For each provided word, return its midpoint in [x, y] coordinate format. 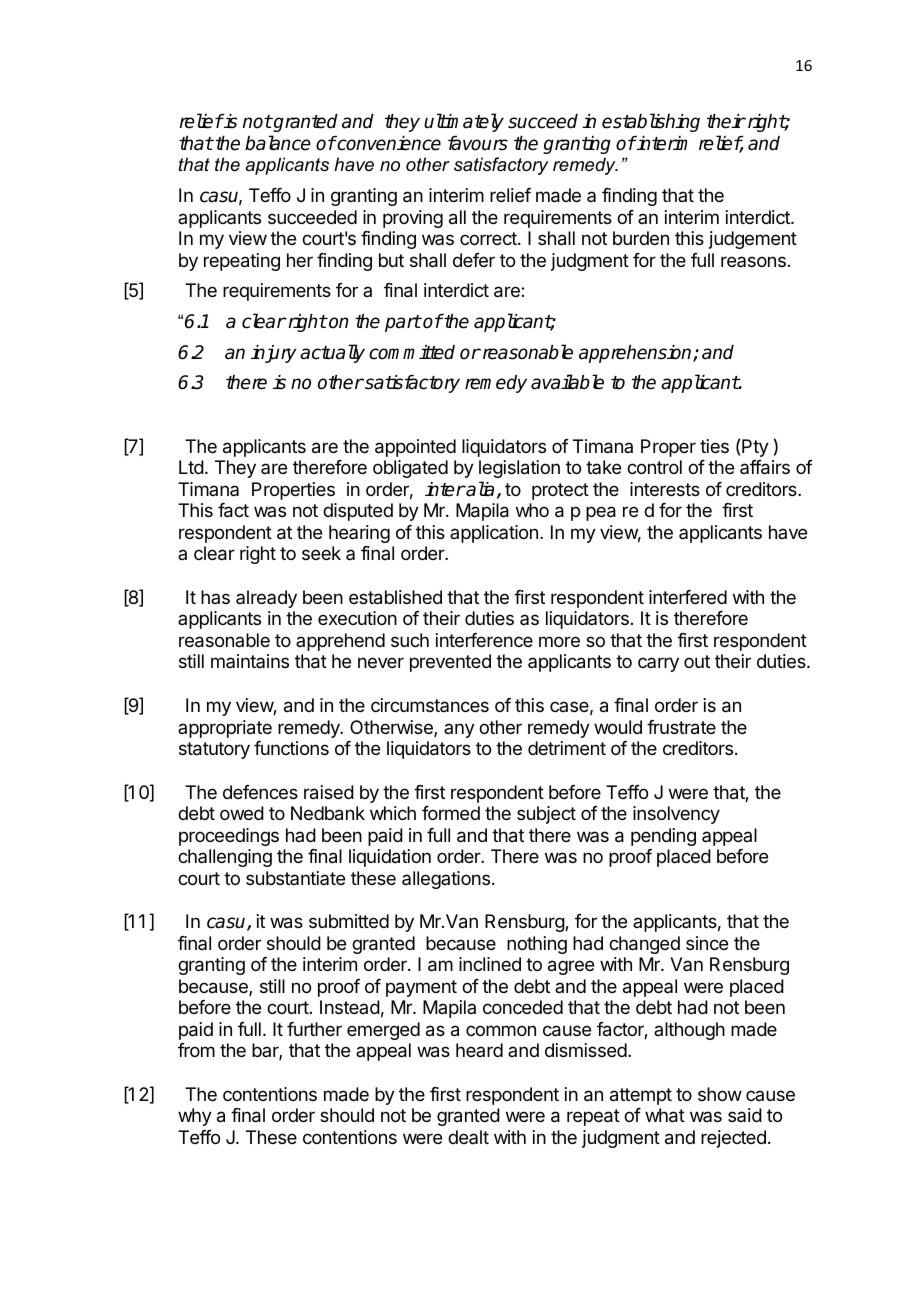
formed [451, 813]
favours [478, 143]
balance [278, 143]
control [654, 467]
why [195, 1117]
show [720, 1094]
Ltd [191, 467]
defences [260, 792]
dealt [468, 1137]
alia [479, 489]
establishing [651, 122]
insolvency [676, 815]
